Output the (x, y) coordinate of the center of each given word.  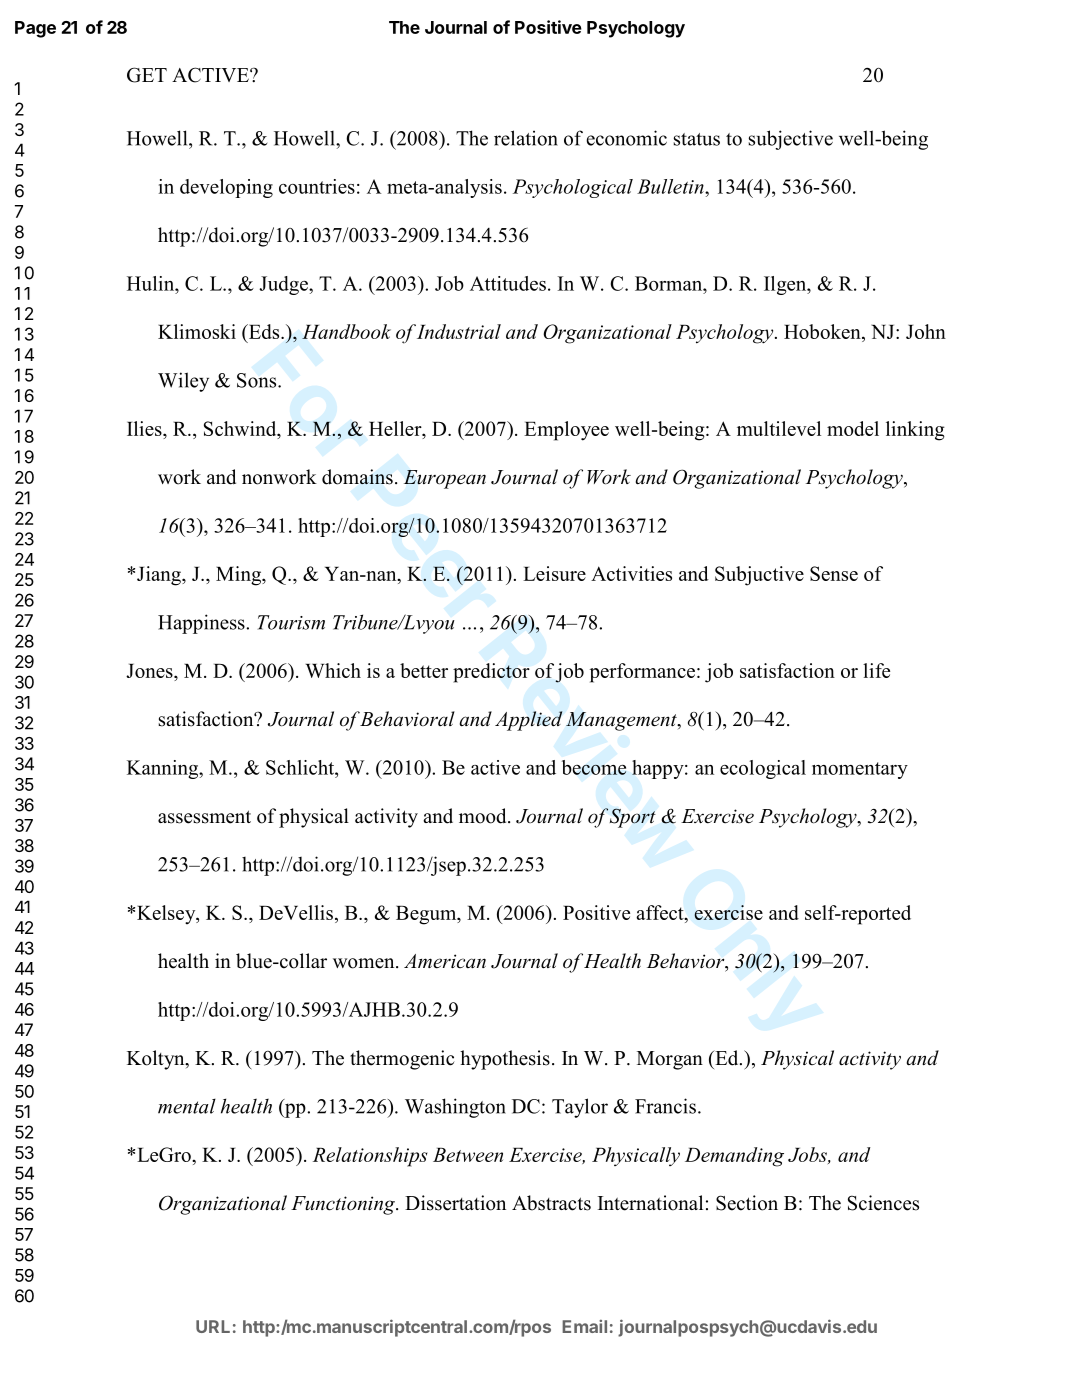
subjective (791, 140)
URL (213, 1326)
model (853, 428)
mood (484, 816)
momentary (860, 770)
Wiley (183, 382)
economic (626, 138)
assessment (204, 817)
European (445, 479)
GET (147, 75)
